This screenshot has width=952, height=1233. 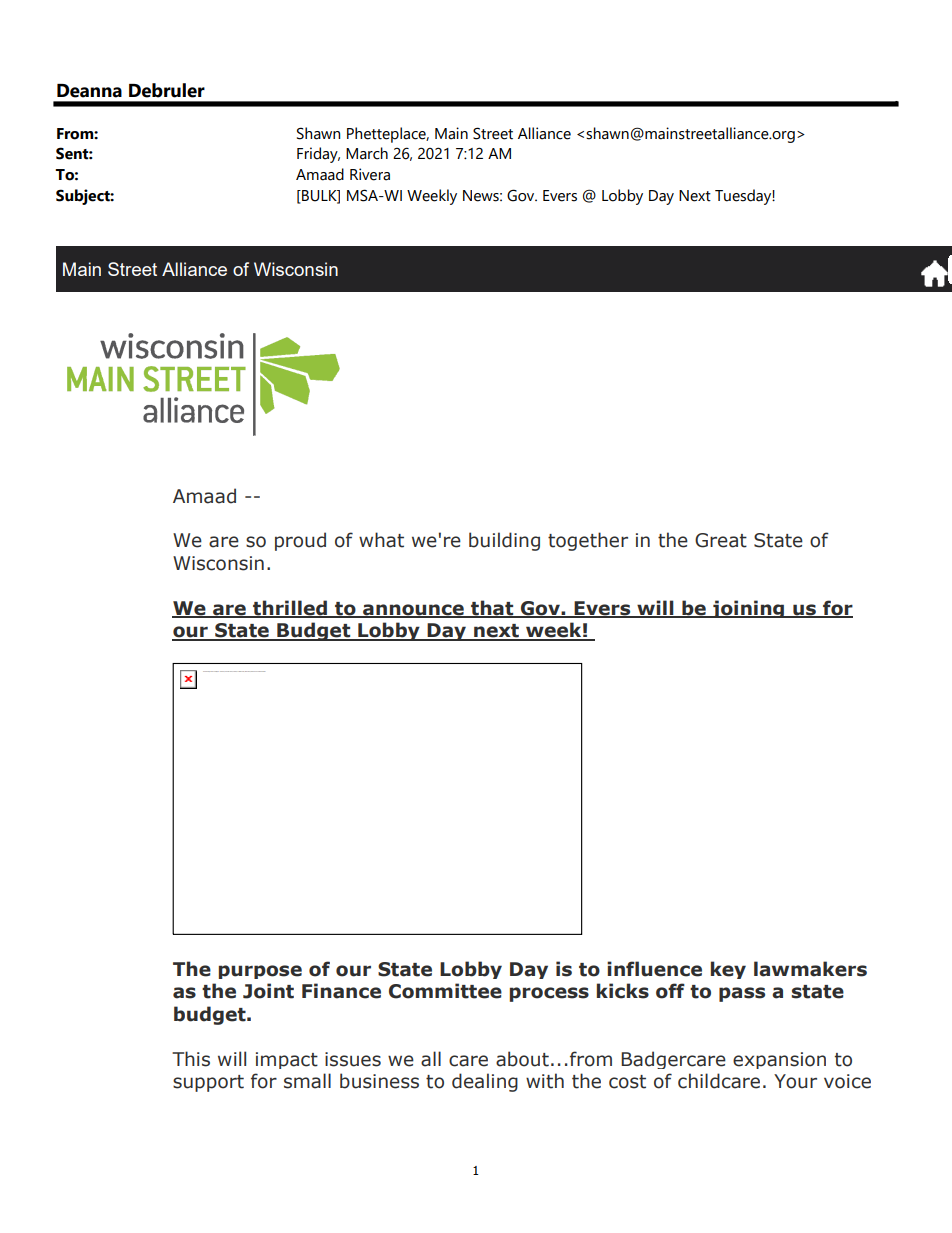 I want to click on key, so click(x=728, y=970).
